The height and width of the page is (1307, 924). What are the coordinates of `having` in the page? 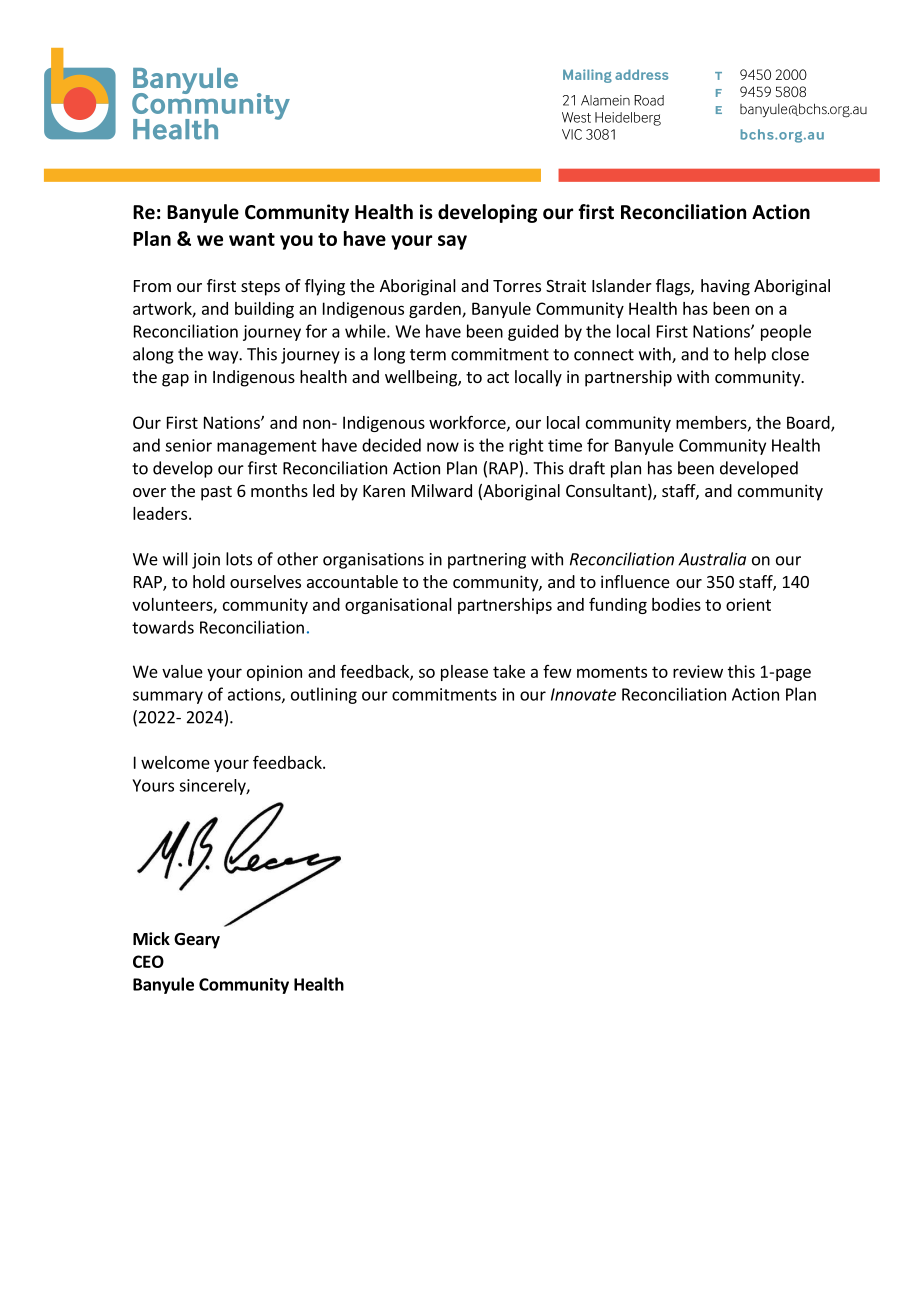 It's located at (725, 287).
